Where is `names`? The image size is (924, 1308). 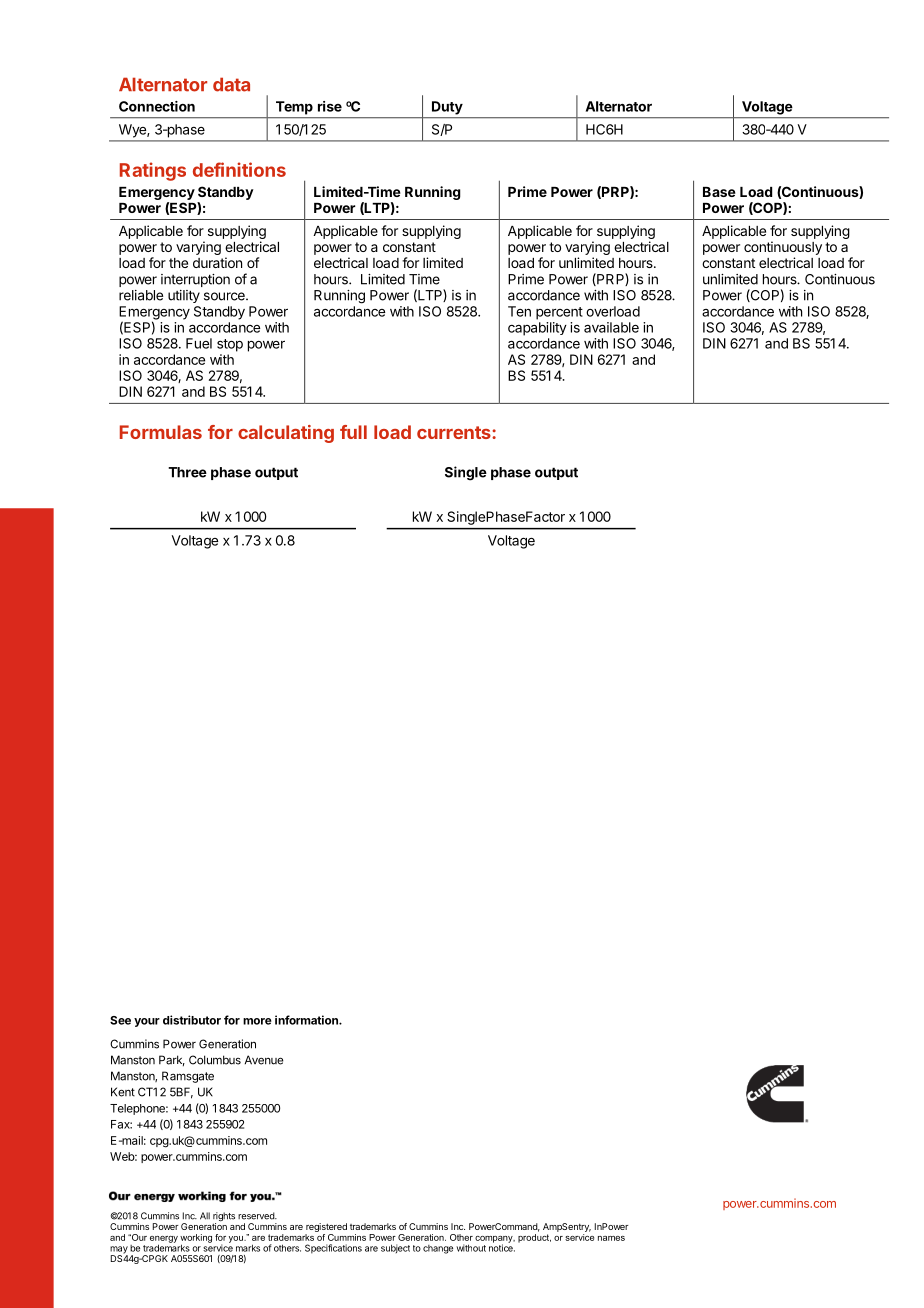
names is located at coordinates (611, 1238).
